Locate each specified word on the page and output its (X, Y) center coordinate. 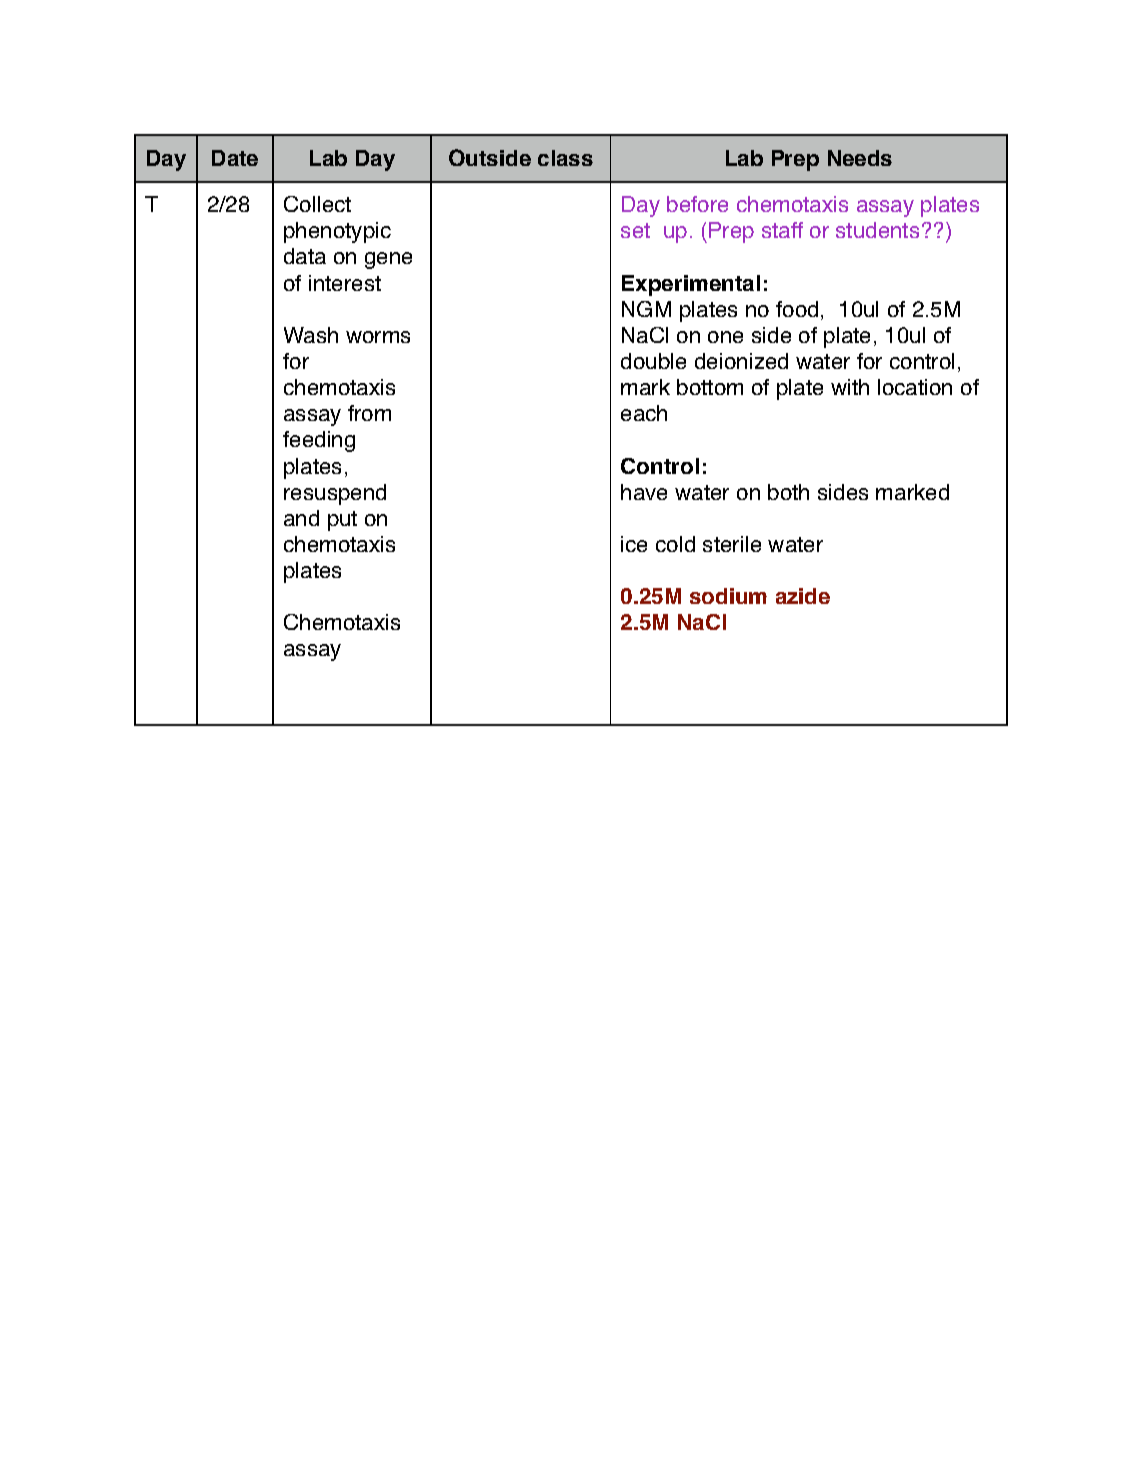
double (653, 361)
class (565, 158)
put (342, 521)
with (850, 387)
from (369, 413)
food (797, 309)
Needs (860, 158)
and (301, 518)
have (644, 492)
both (788, 492)
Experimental (691, 285)
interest (345, 283)
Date (235, 158)
